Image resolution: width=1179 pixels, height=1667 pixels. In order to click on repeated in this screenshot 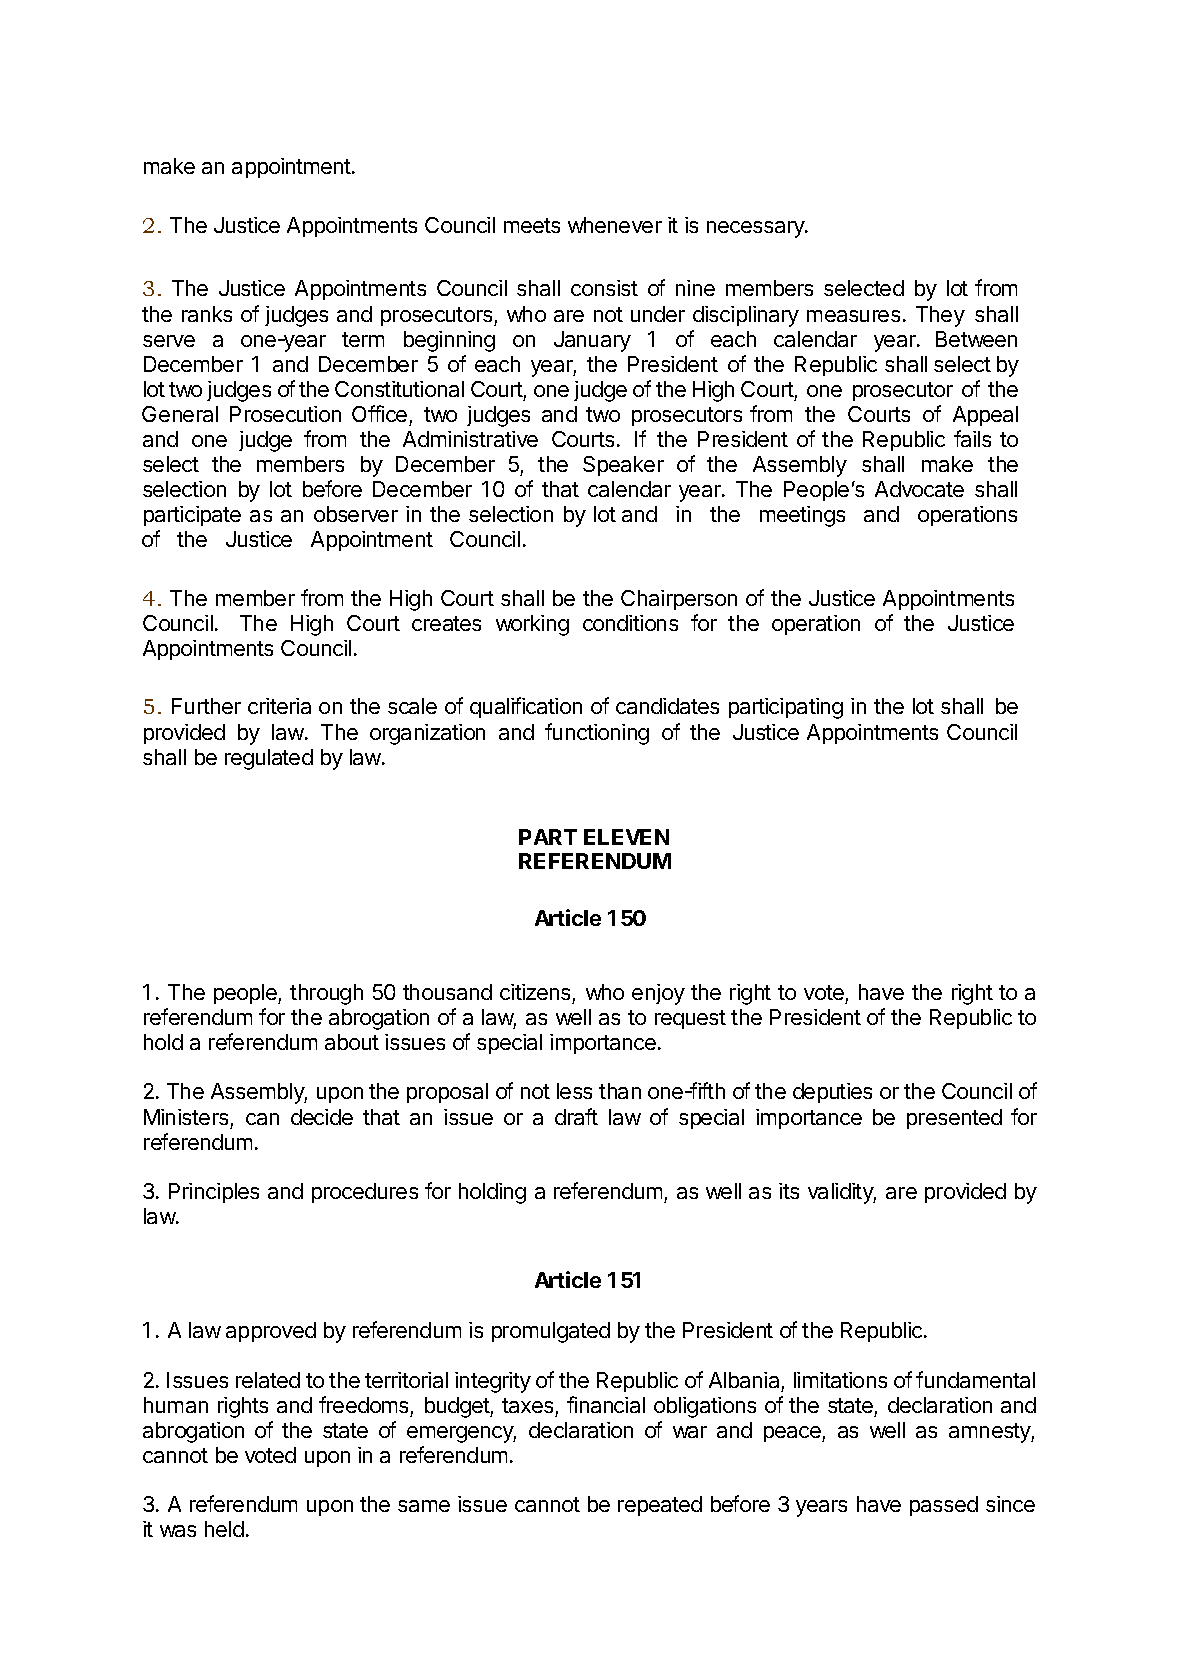, I will do `click(660, 1506)`.
